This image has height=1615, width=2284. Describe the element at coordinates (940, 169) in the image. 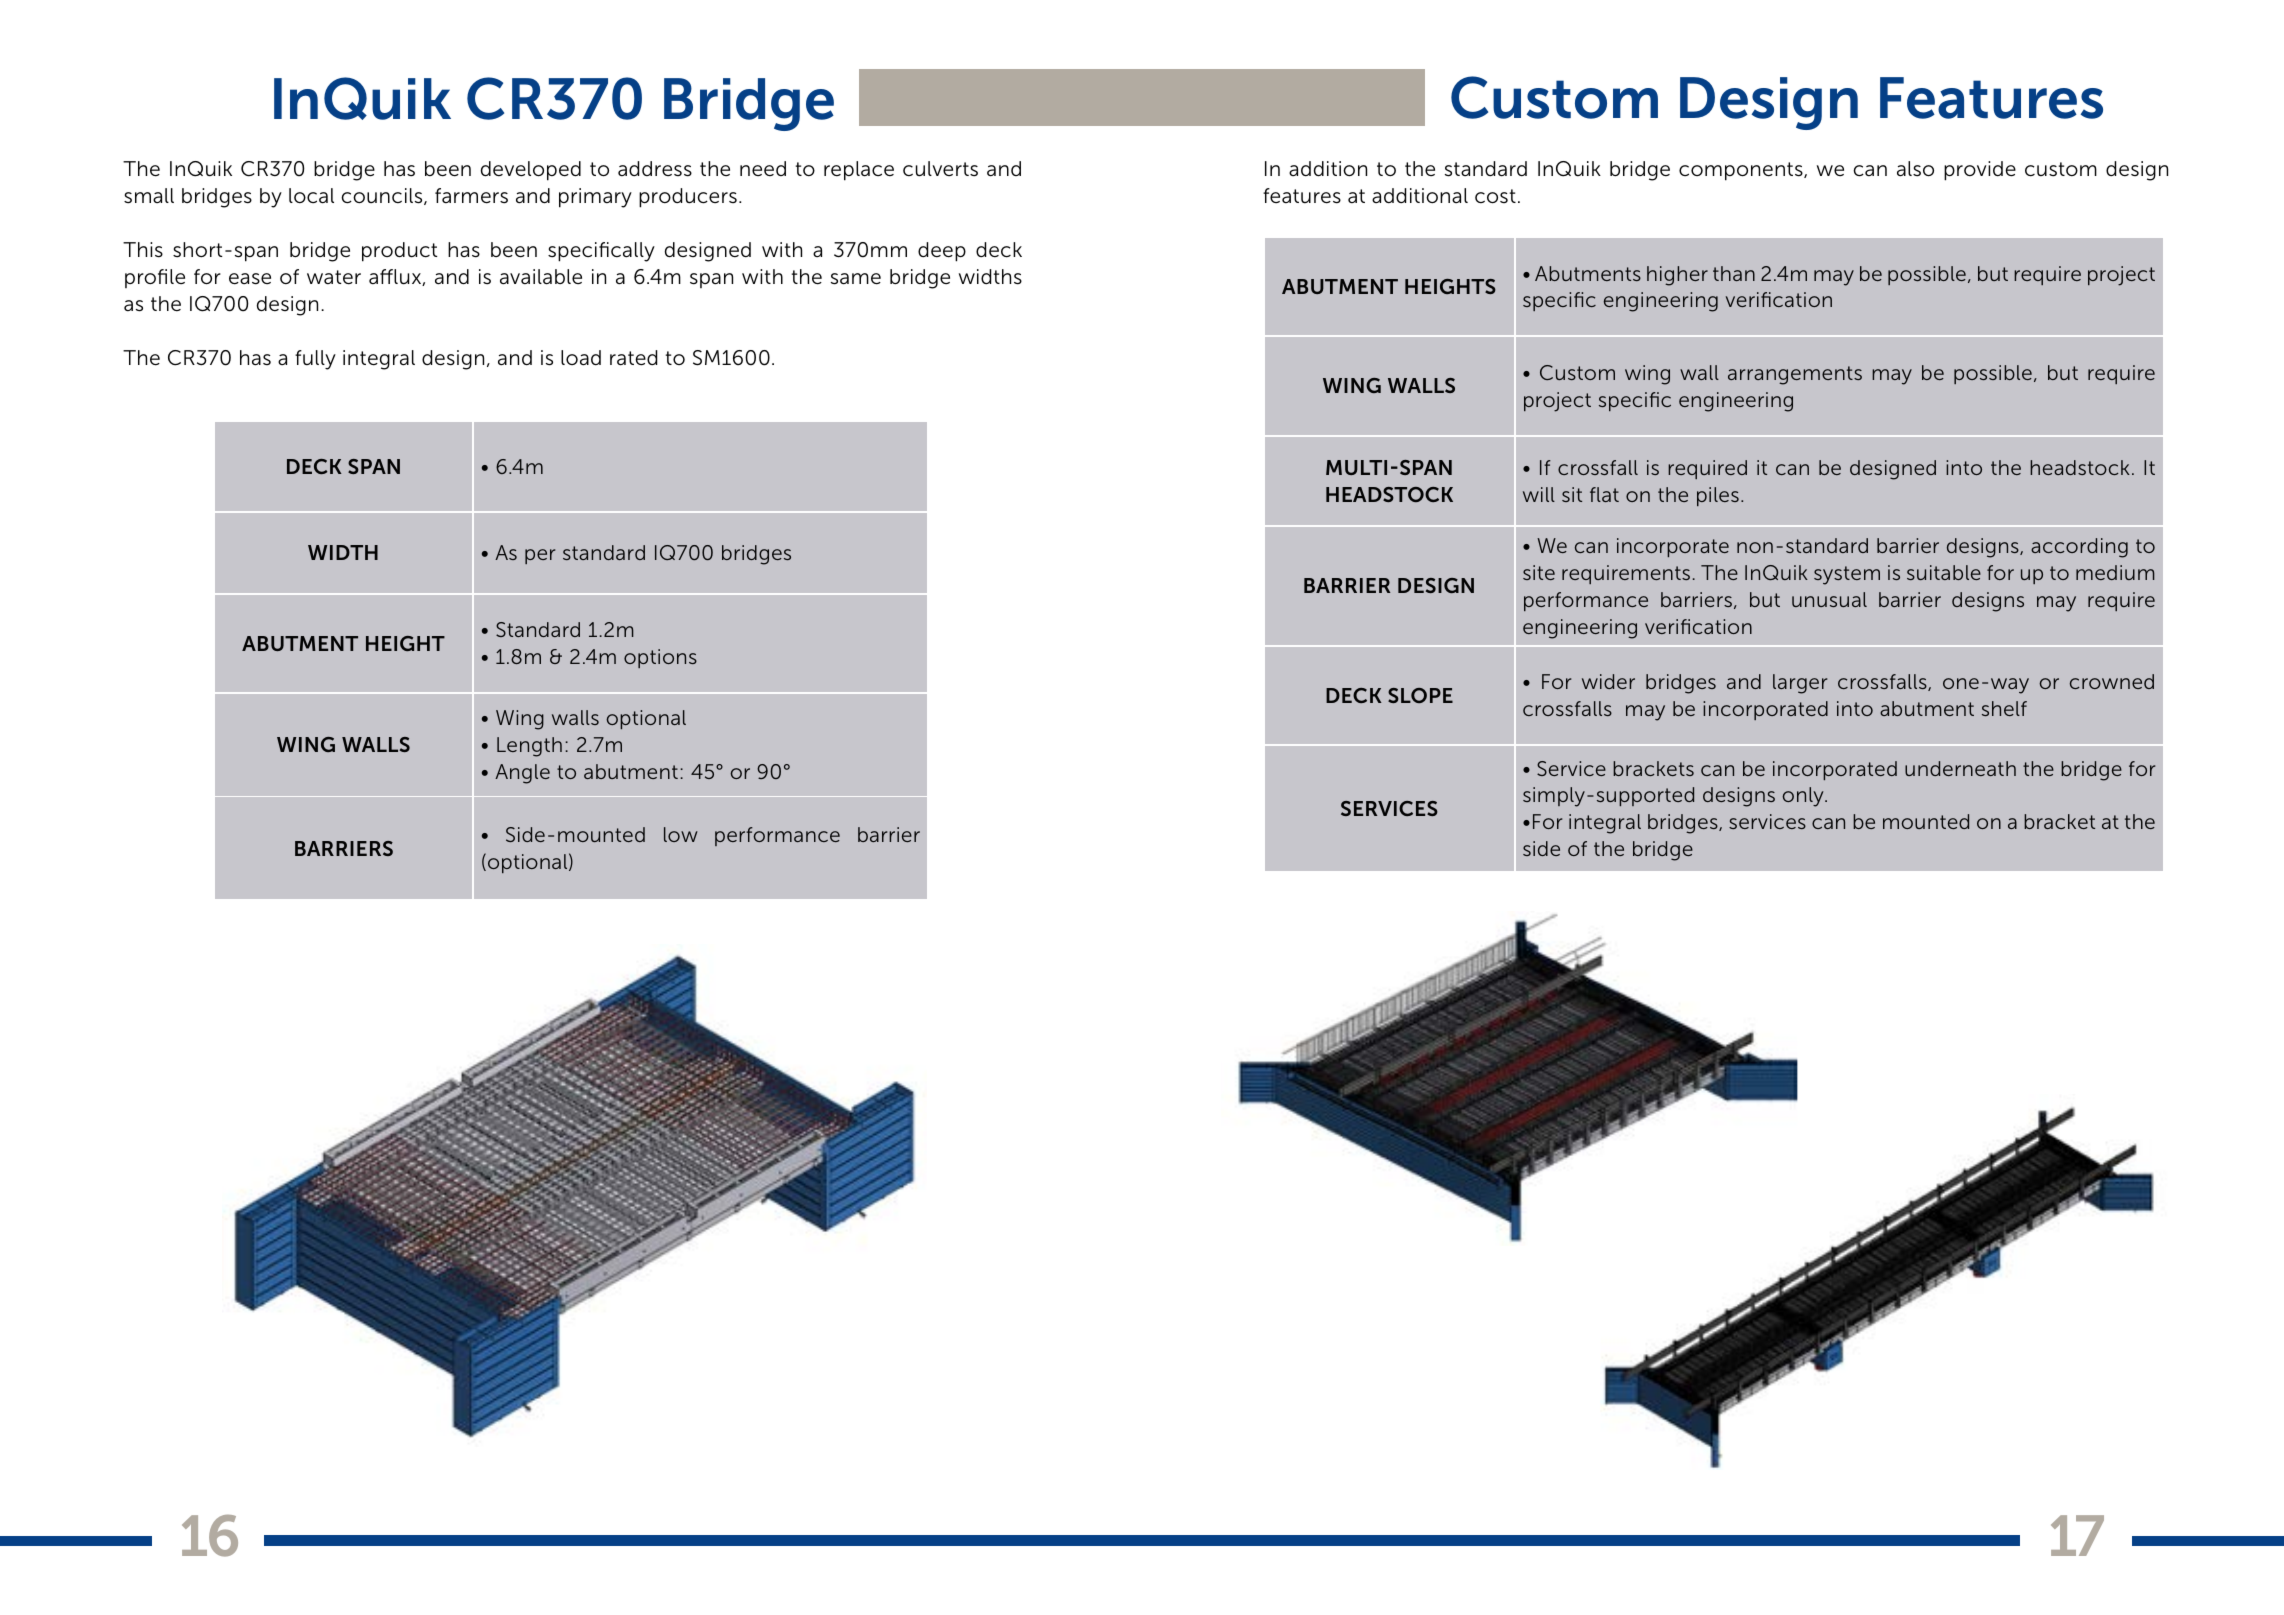

I see `culverts` at that location.
